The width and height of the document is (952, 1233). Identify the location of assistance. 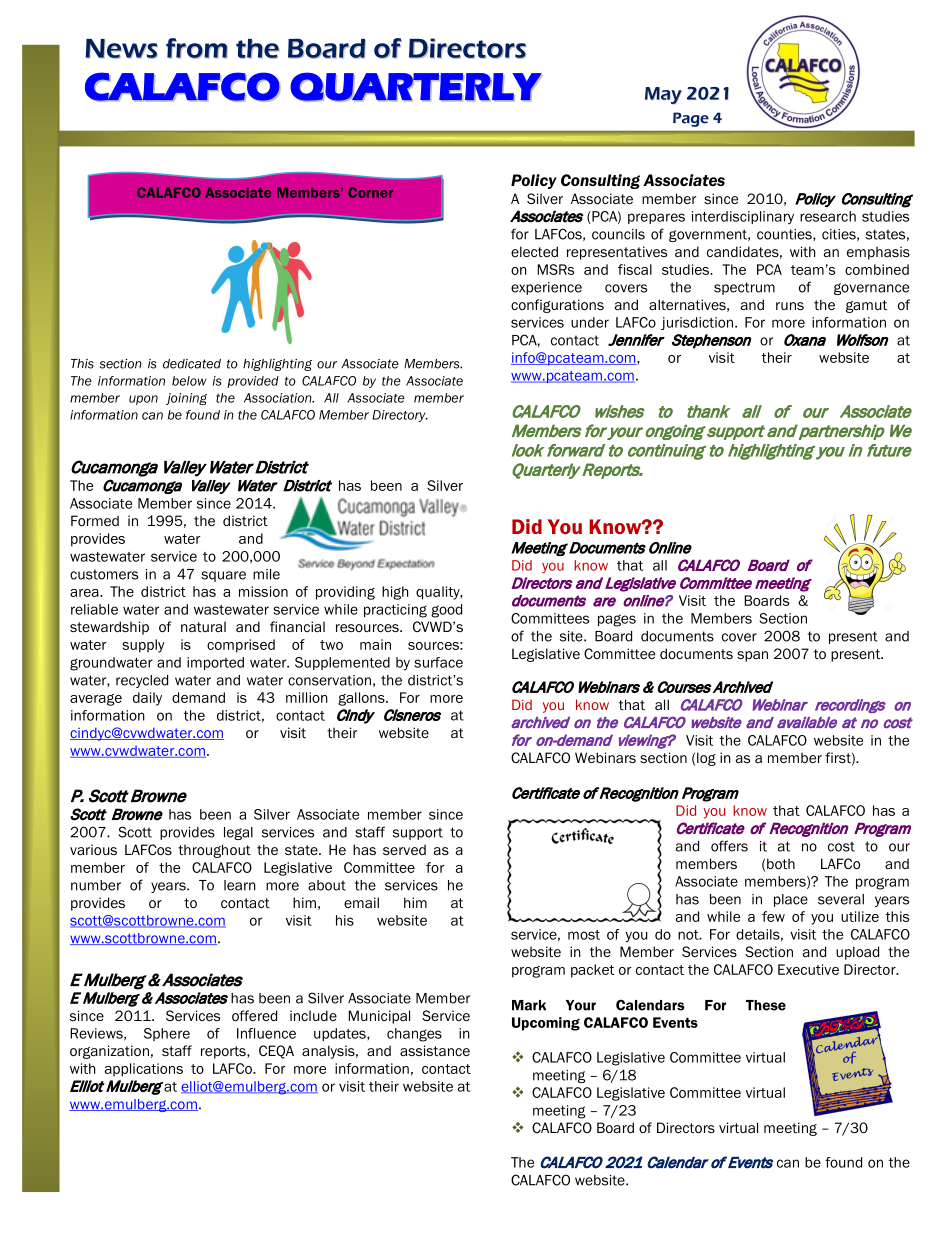
(435, 1050).
